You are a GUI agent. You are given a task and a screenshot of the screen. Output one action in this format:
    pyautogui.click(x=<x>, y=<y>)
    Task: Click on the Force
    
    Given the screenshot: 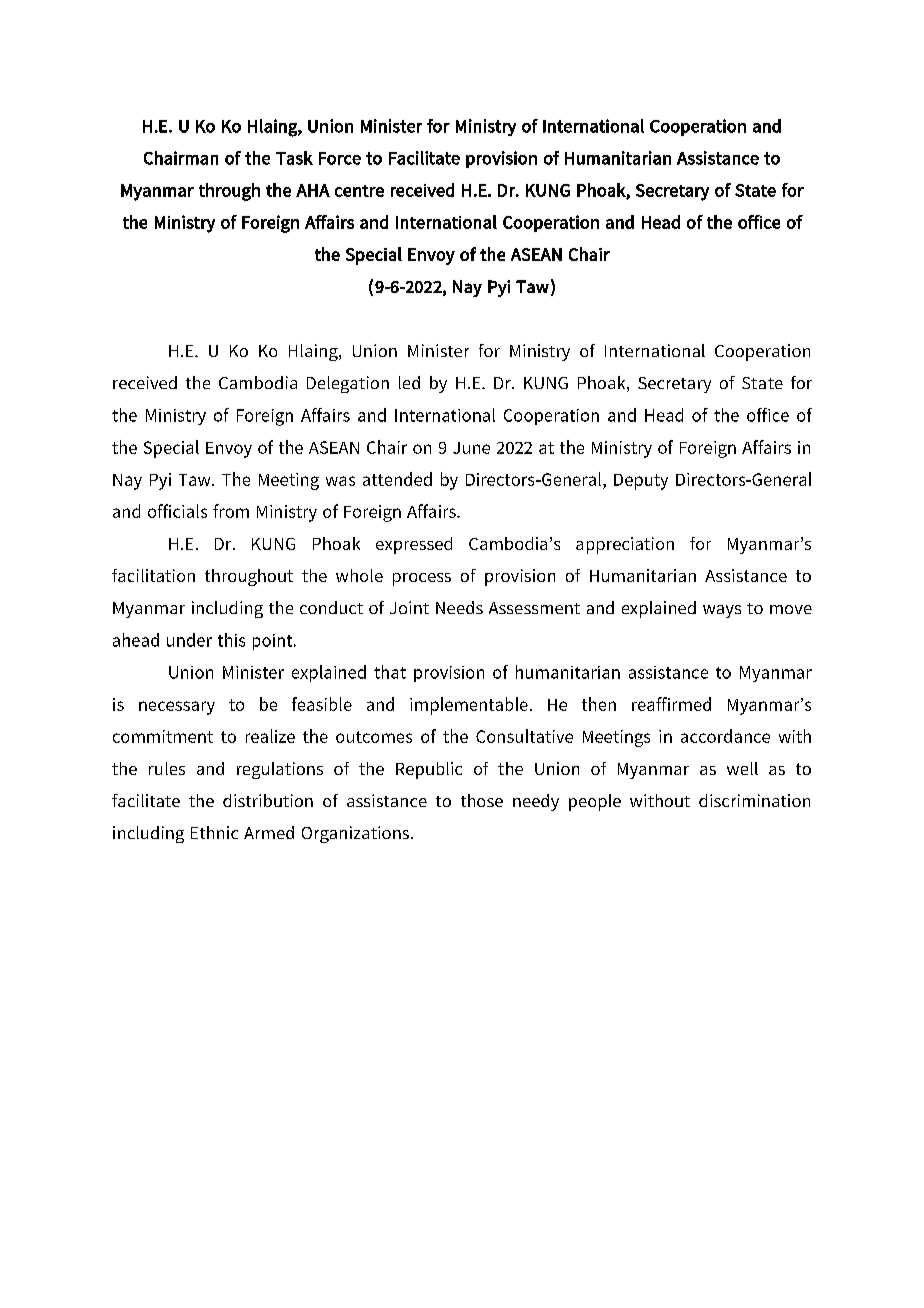 What is the action you would take?
    pyautogui.click(x=340, y=158)
